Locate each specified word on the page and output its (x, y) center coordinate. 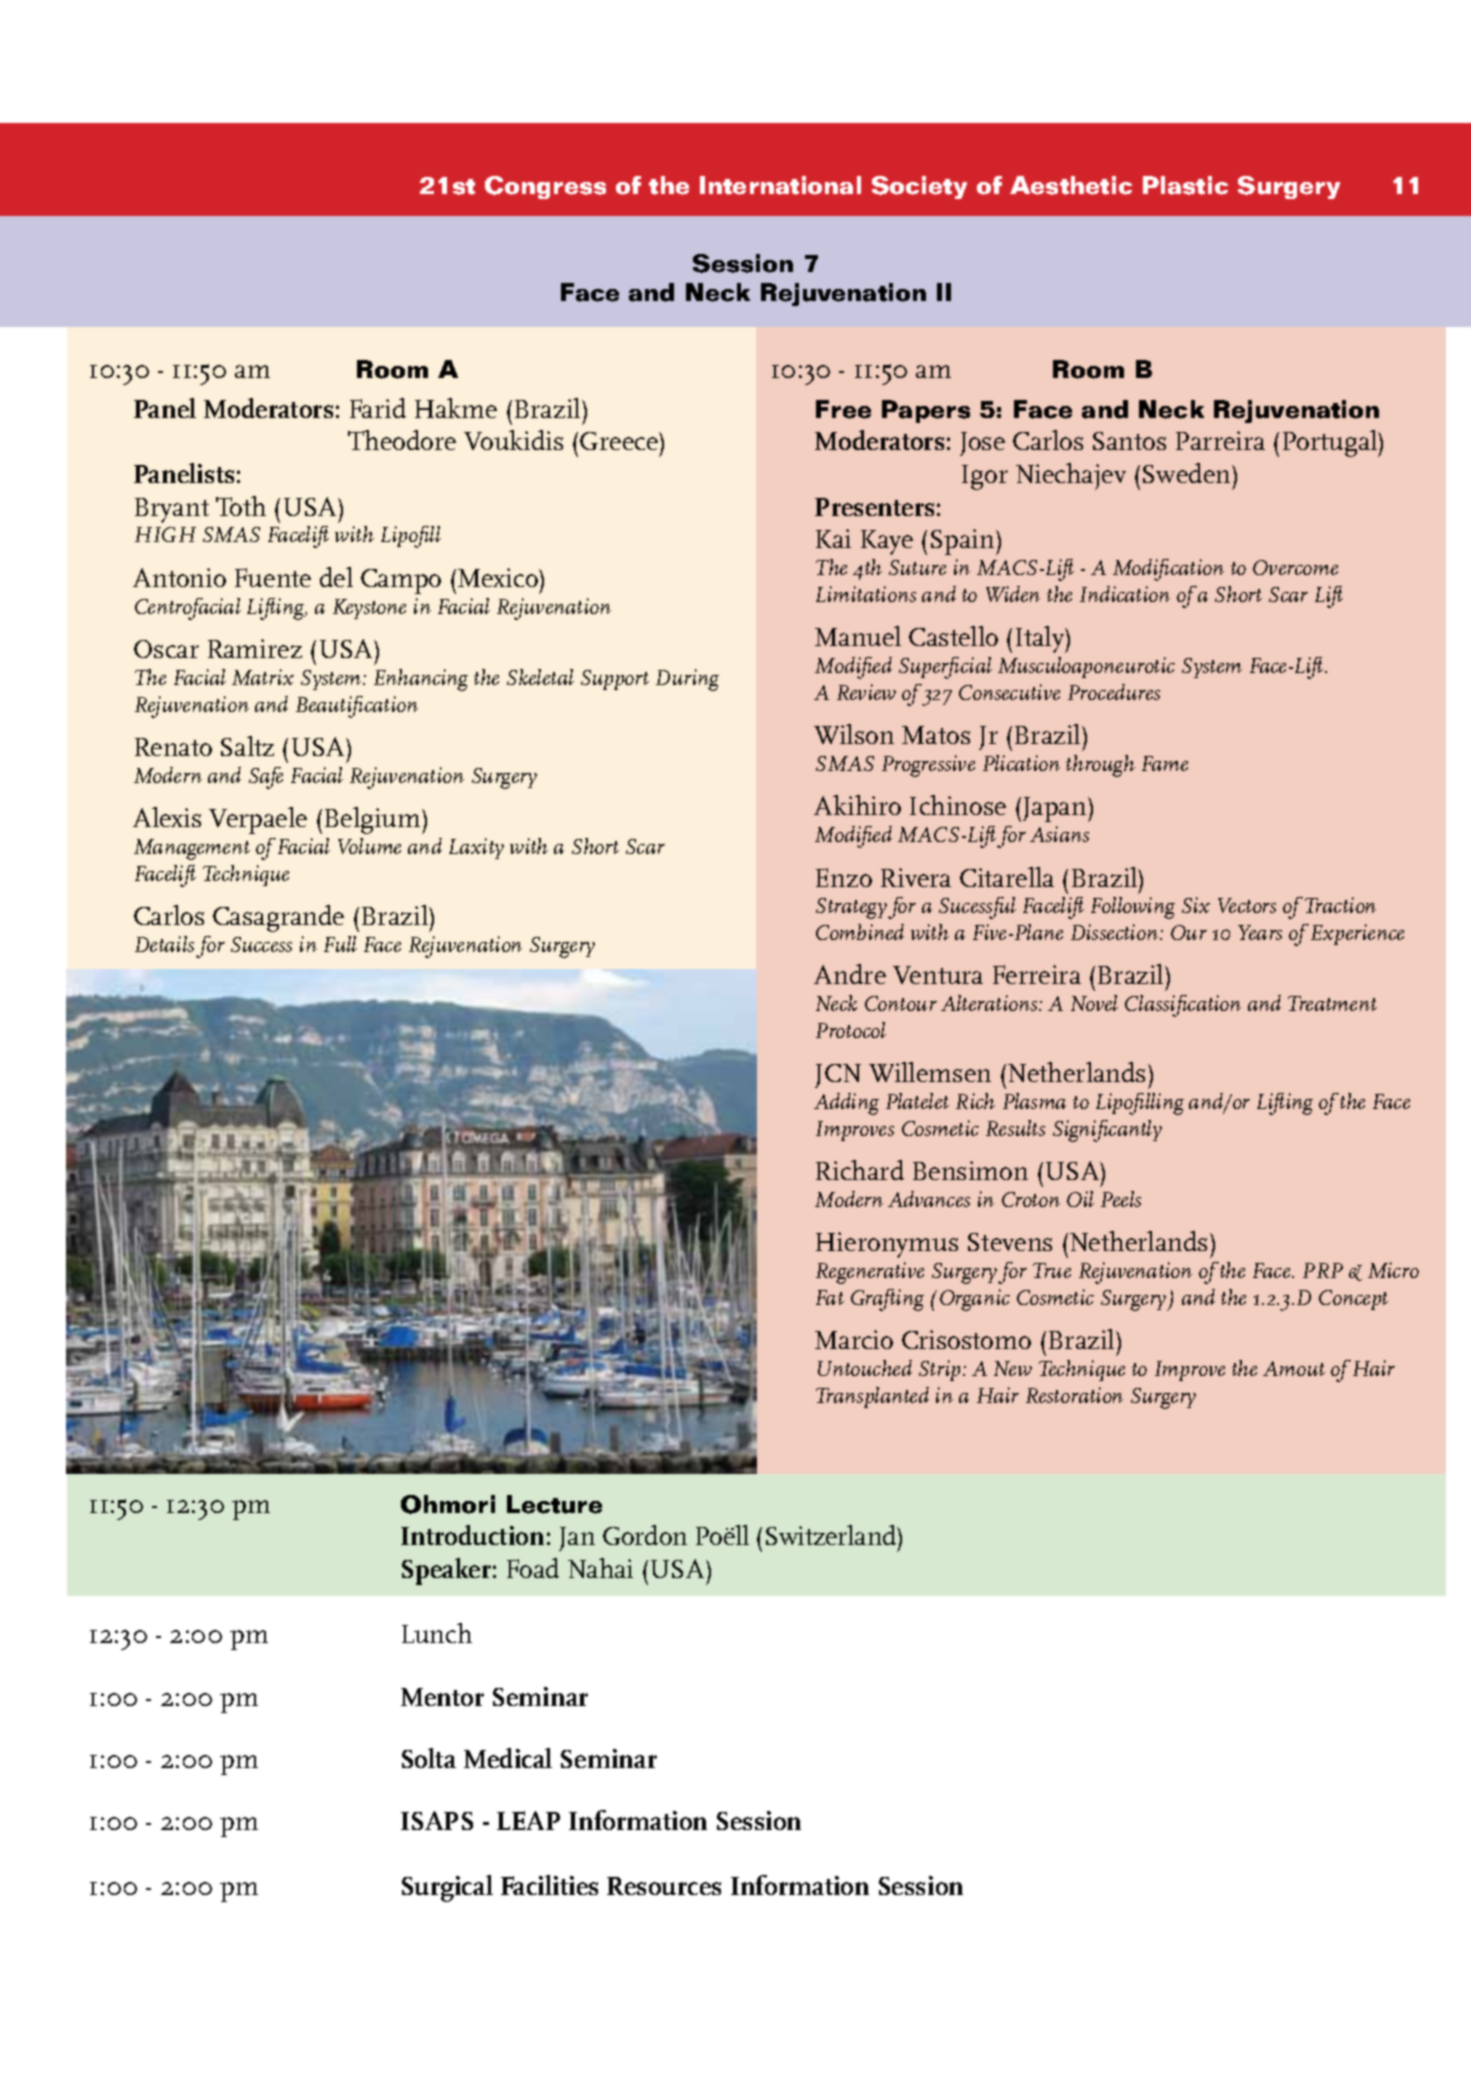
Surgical (447, 1888)
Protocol (851, 1030)
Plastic (1185, 185)
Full (340, 944)
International (780, 185)
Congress (545, 187)
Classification (1183, 1006)
